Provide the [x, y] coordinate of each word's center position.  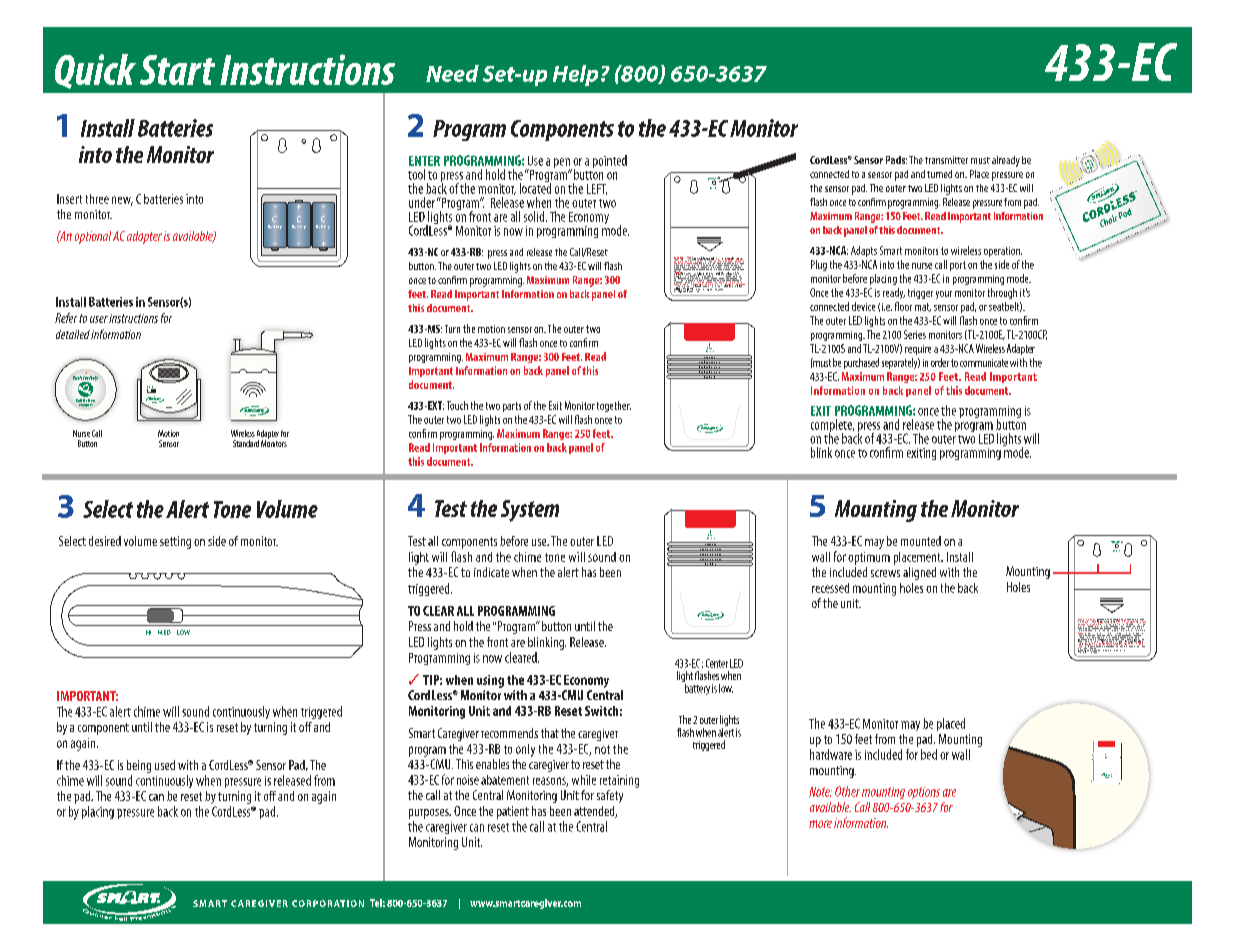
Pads [896, 160]
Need [452, 73]
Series [915, 334]
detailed [73, 334]
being [139, 766]
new [122, 201]
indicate [491, 572]
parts [512, 407]
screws [885, 573]
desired [105, 541]
